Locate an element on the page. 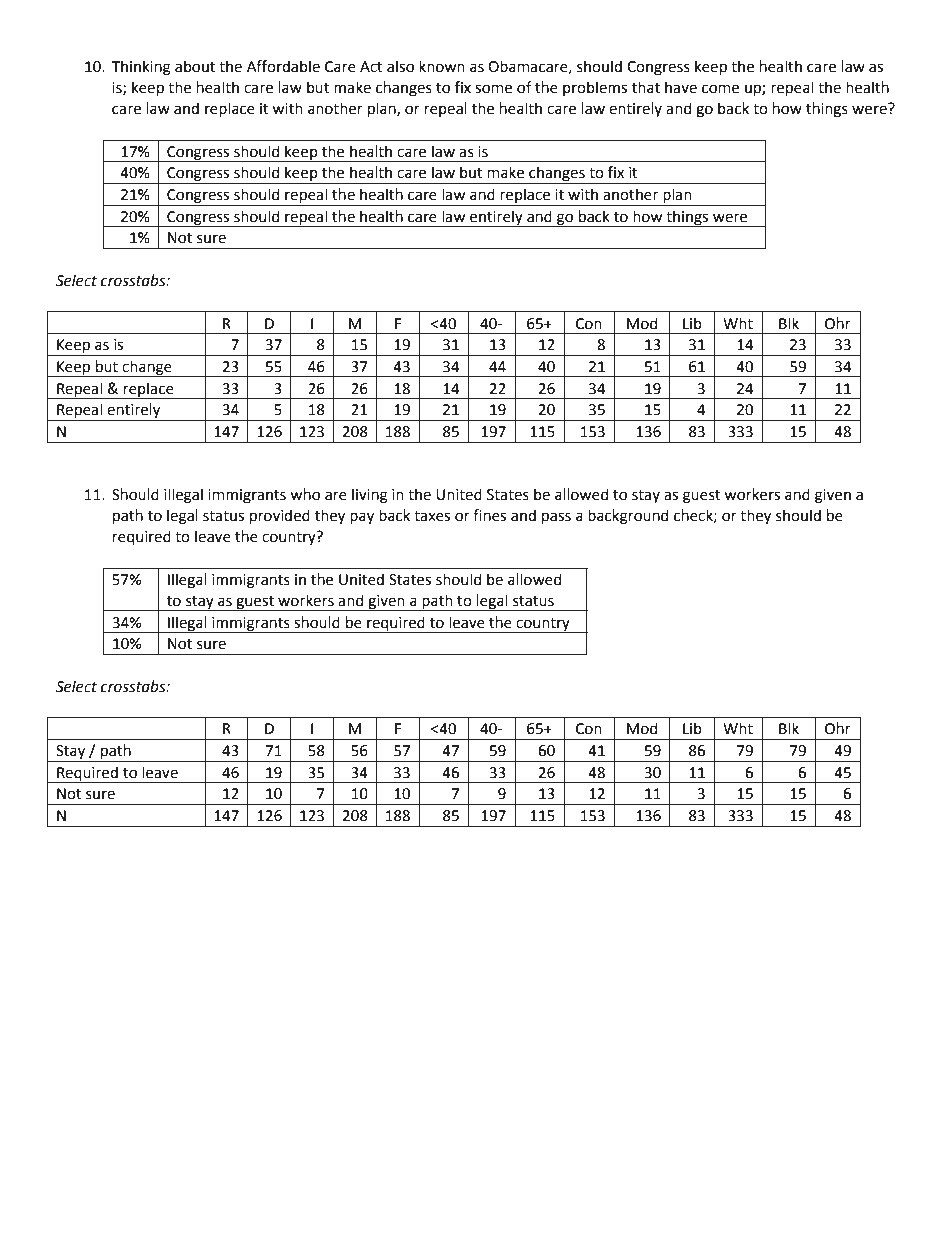 The height and width of the document is (1233, 952). taxes is located at coordinates (432, 516).
